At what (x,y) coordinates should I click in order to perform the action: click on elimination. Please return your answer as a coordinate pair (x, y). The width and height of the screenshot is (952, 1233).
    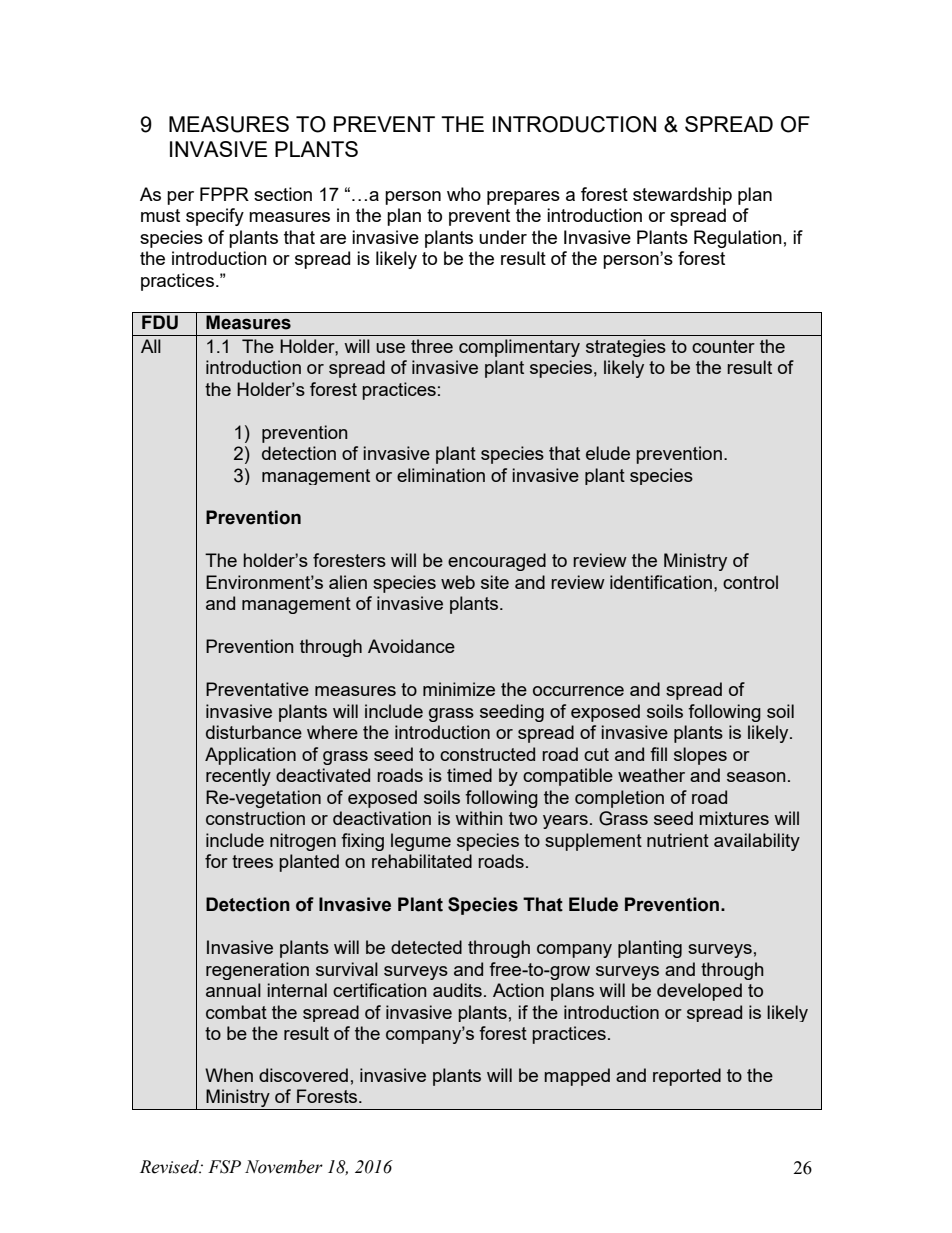
    Looking at the image, I should click on (441, 475).
